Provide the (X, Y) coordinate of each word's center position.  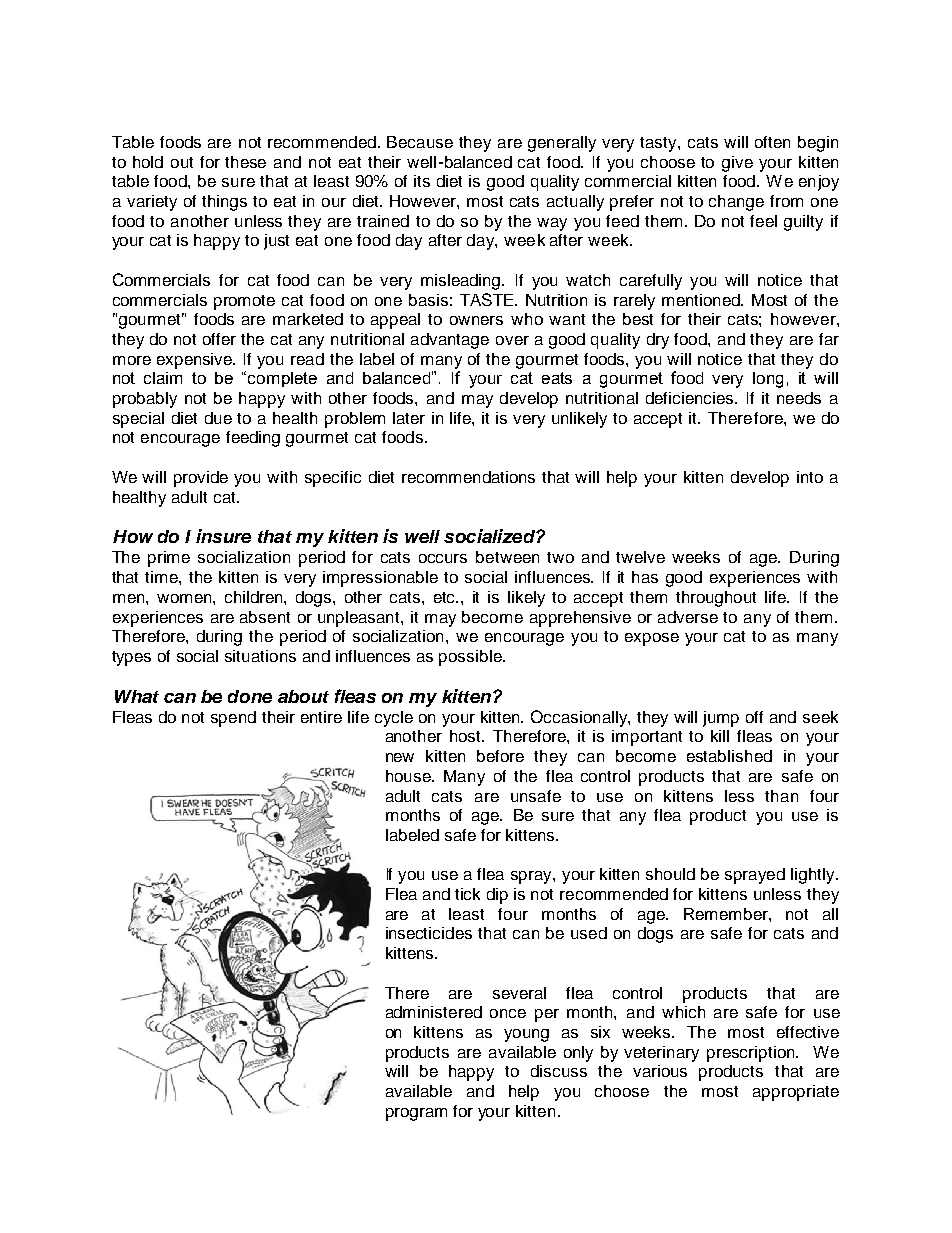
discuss (559, 1071)
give (737, 164)
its (422, 181)
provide (201, 479)
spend (233, 719)
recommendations (468, 477)
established (729, 756)
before (500, 756)
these (245, 162)
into (810, 477)
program (416, 1114)
